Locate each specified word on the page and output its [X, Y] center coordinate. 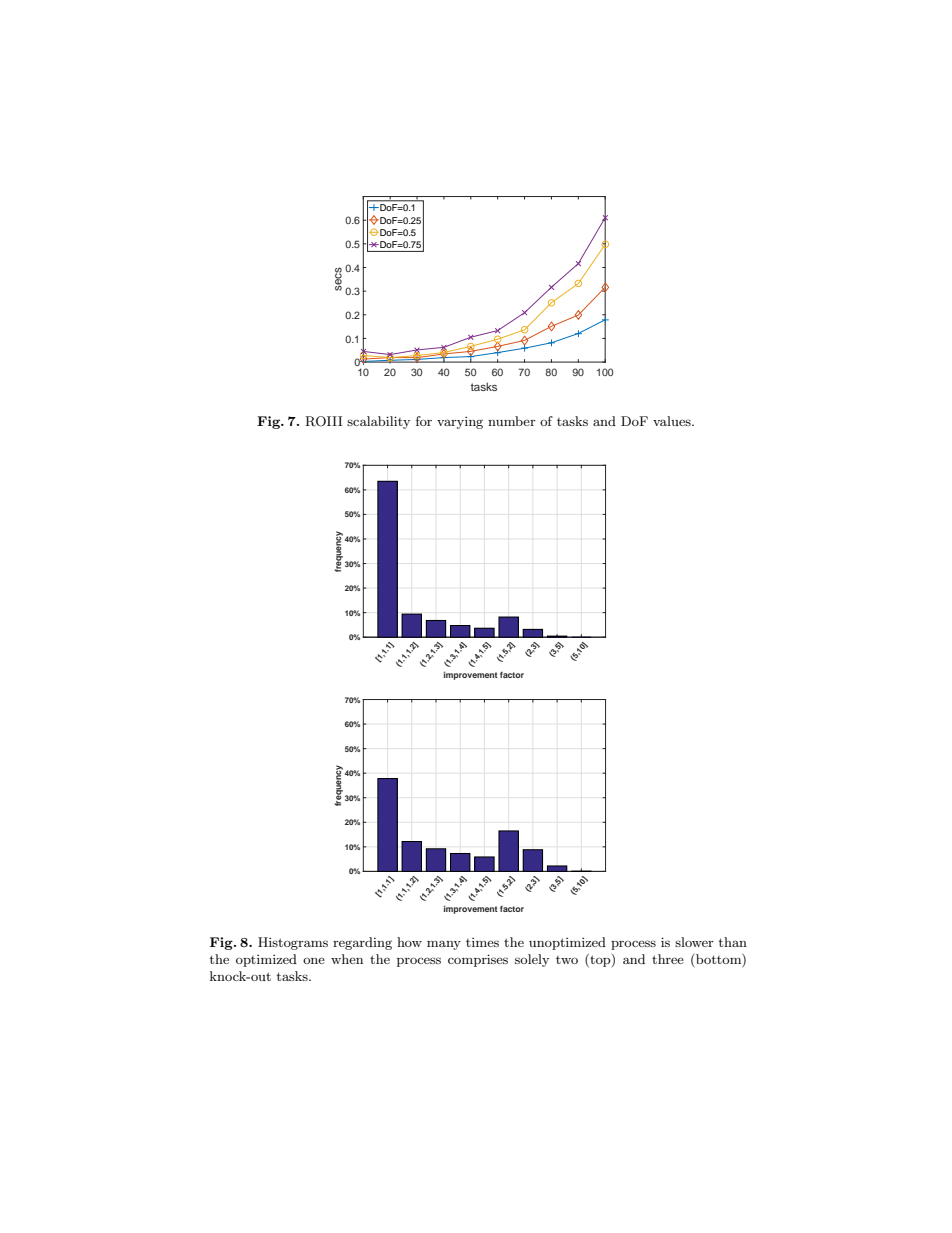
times [482, 942]
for [424, 421]
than [733, 942]
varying [460, 423]
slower [694, 942]
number [512, 421]
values [673, 421]
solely [532, 960]
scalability [378, 422]
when [347, 959]
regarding [362, 943]
